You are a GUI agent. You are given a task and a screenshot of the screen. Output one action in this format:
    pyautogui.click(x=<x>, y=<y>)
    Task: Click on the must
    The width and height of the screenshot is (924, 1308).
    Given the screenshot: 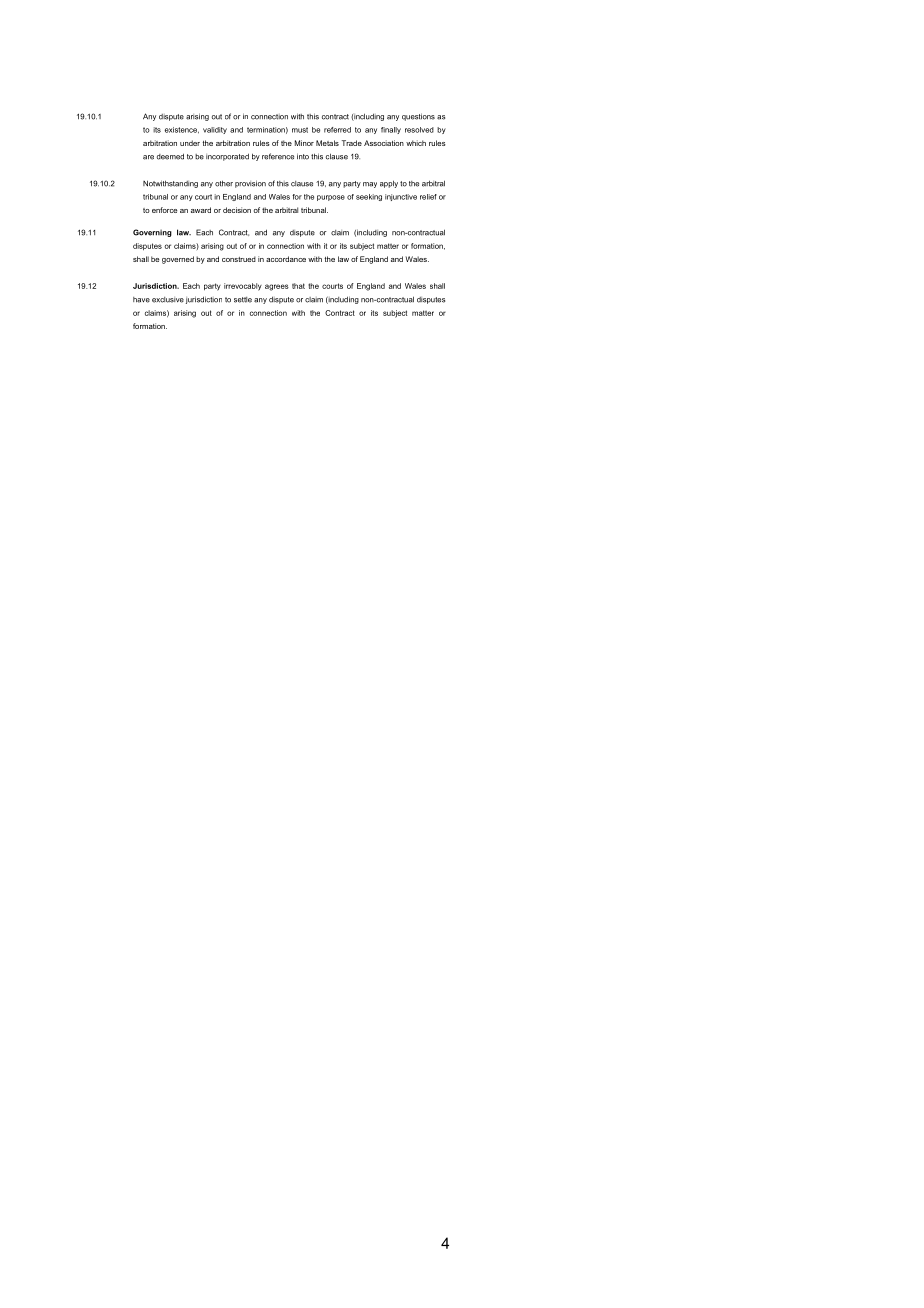 What is the action you would take?
    pyautogui.click(x=300, y=130)
